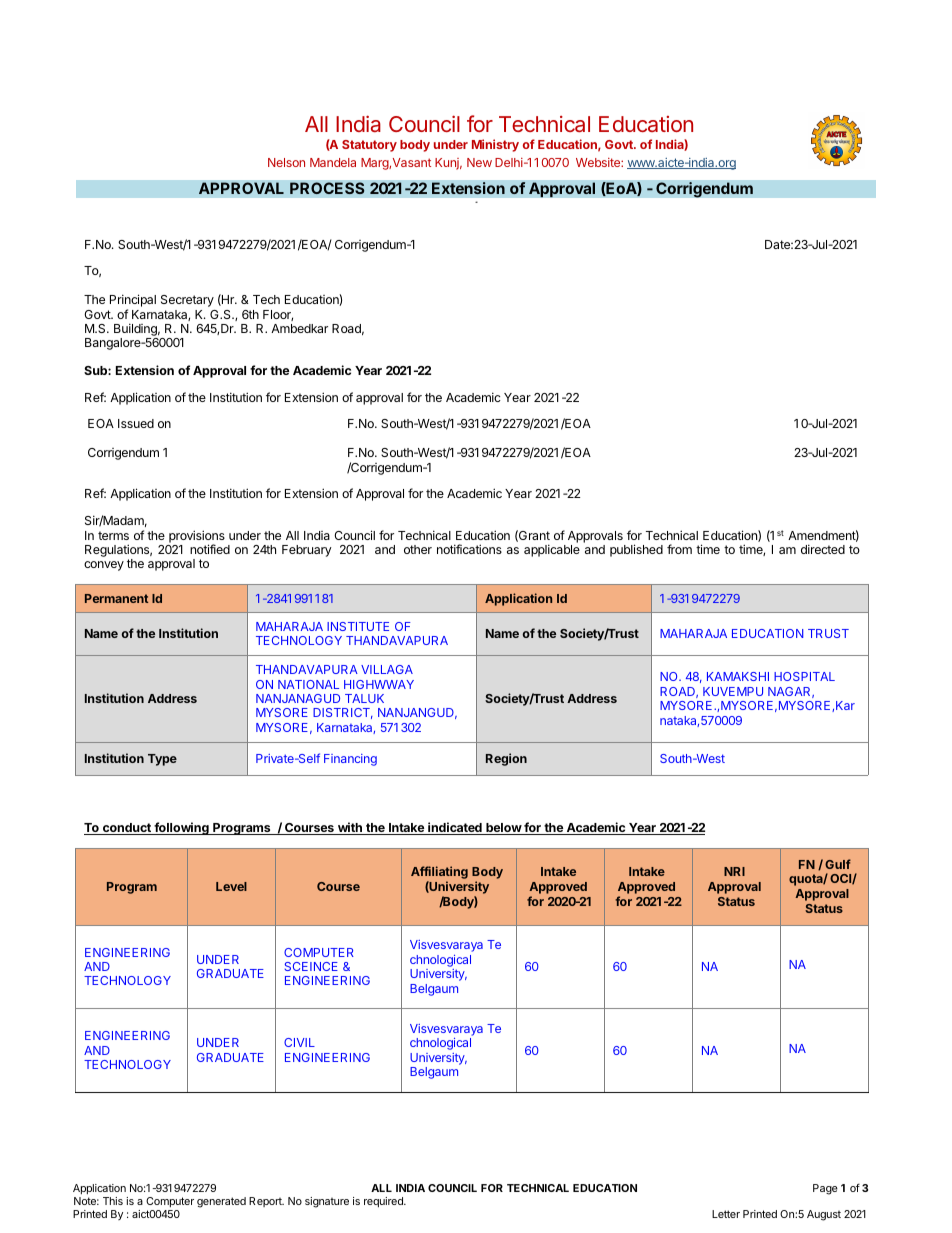 This document has height=1233, width=952. What do you see at coordinates (479, 162) in the document?
I see `New` at bounding box center [479, 162].
